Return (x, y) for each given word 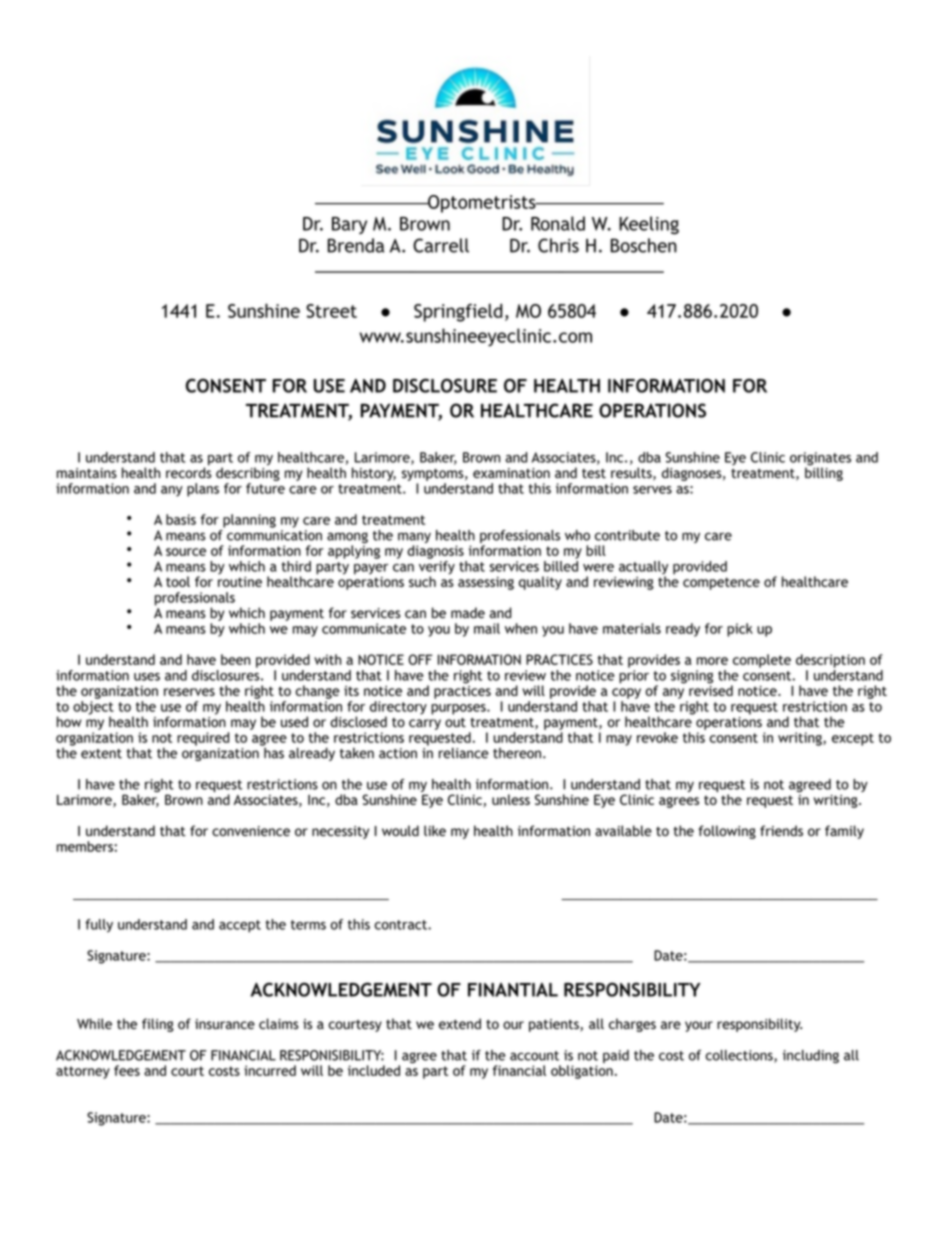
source (186, 552)
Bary (349, 225)
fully (99, 926)
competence (721, 583)
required (203, 739)
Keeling (649, 225)
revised (711, 689)
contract (401, 925)
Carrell (441, 245)
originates (820, 460)
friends (781, 830)
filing (158, 1025)
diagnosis (435, 552)
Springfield (458, 312)
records (188, 471)
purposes (459, 709)
